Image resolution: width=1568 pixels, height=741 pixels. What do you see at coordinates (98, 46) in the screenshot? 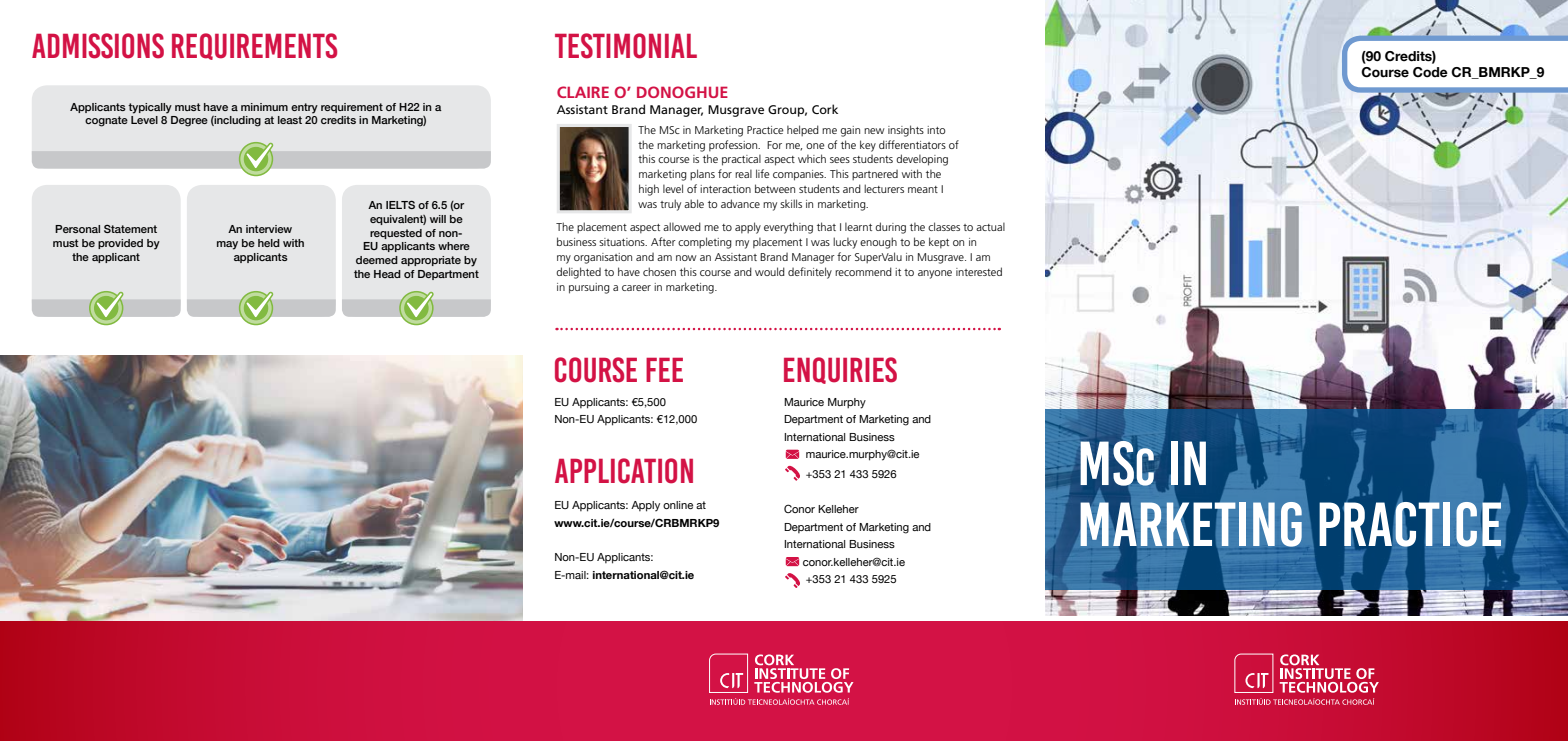
I see `Admissions` at bounding box center [98, 46].
